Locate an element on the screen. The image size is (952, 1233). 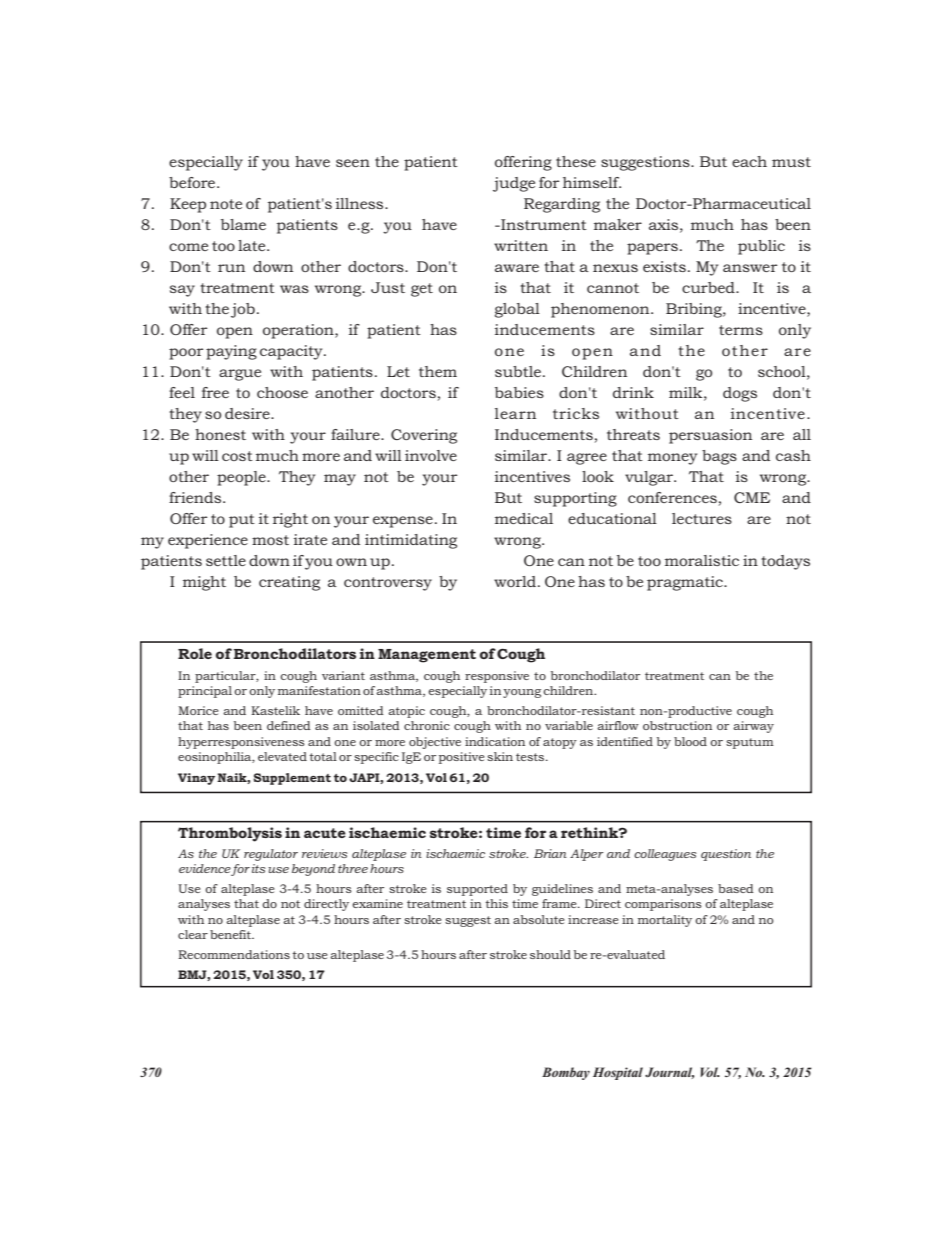
judge is located at coordinates (514, 184).
